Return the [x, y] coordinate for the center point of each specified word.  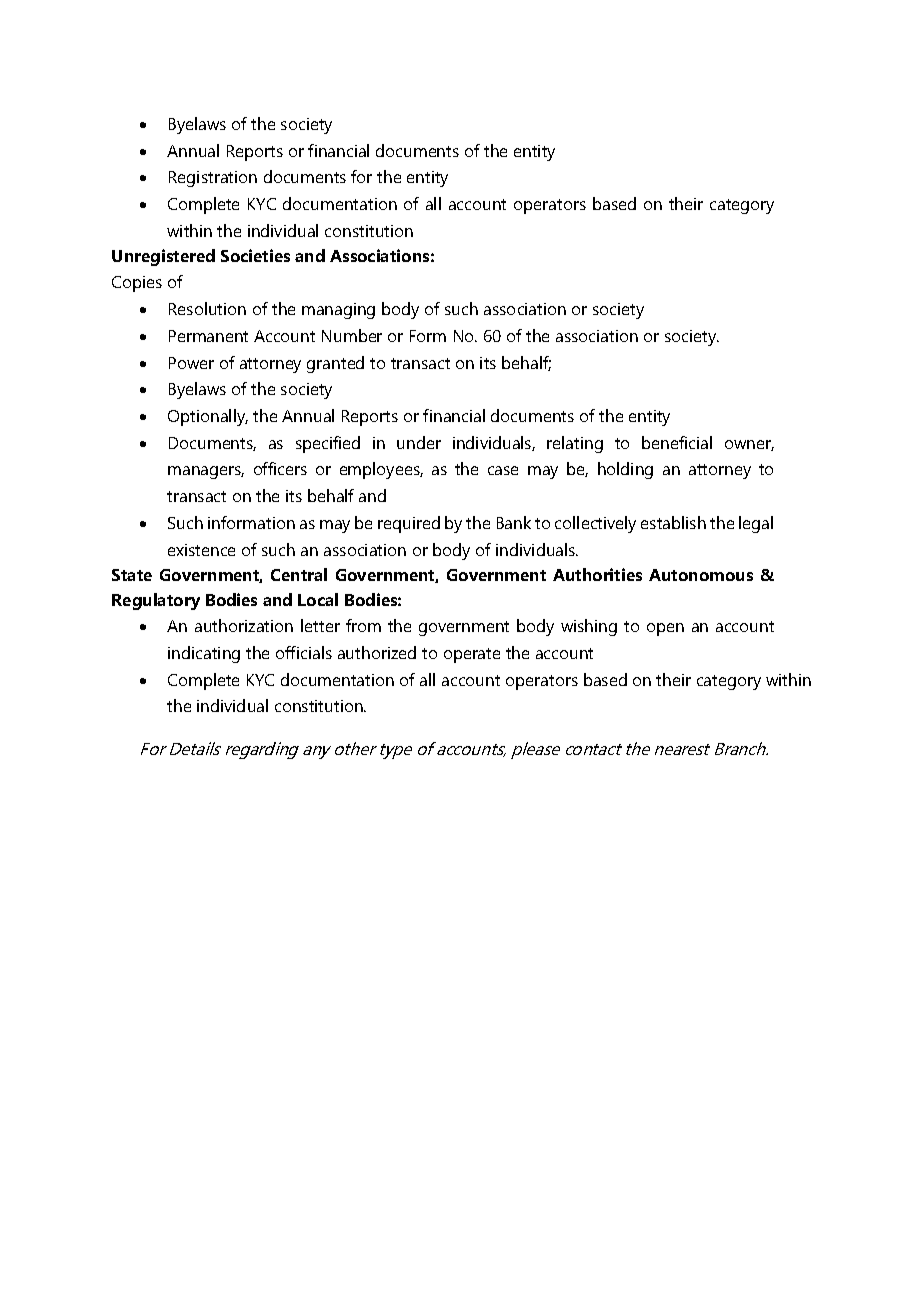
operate [472, 655]
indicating [204, 654]
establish [673, 522]
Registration [213, 179]
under [419, 442]
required [409, 524]
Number [352, 335]
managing [338, 311]
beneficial [677, 442]
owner [749, 445]
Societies [255, 255]
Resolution [207, 308]
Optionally [208, 417]
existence [201, 550]
